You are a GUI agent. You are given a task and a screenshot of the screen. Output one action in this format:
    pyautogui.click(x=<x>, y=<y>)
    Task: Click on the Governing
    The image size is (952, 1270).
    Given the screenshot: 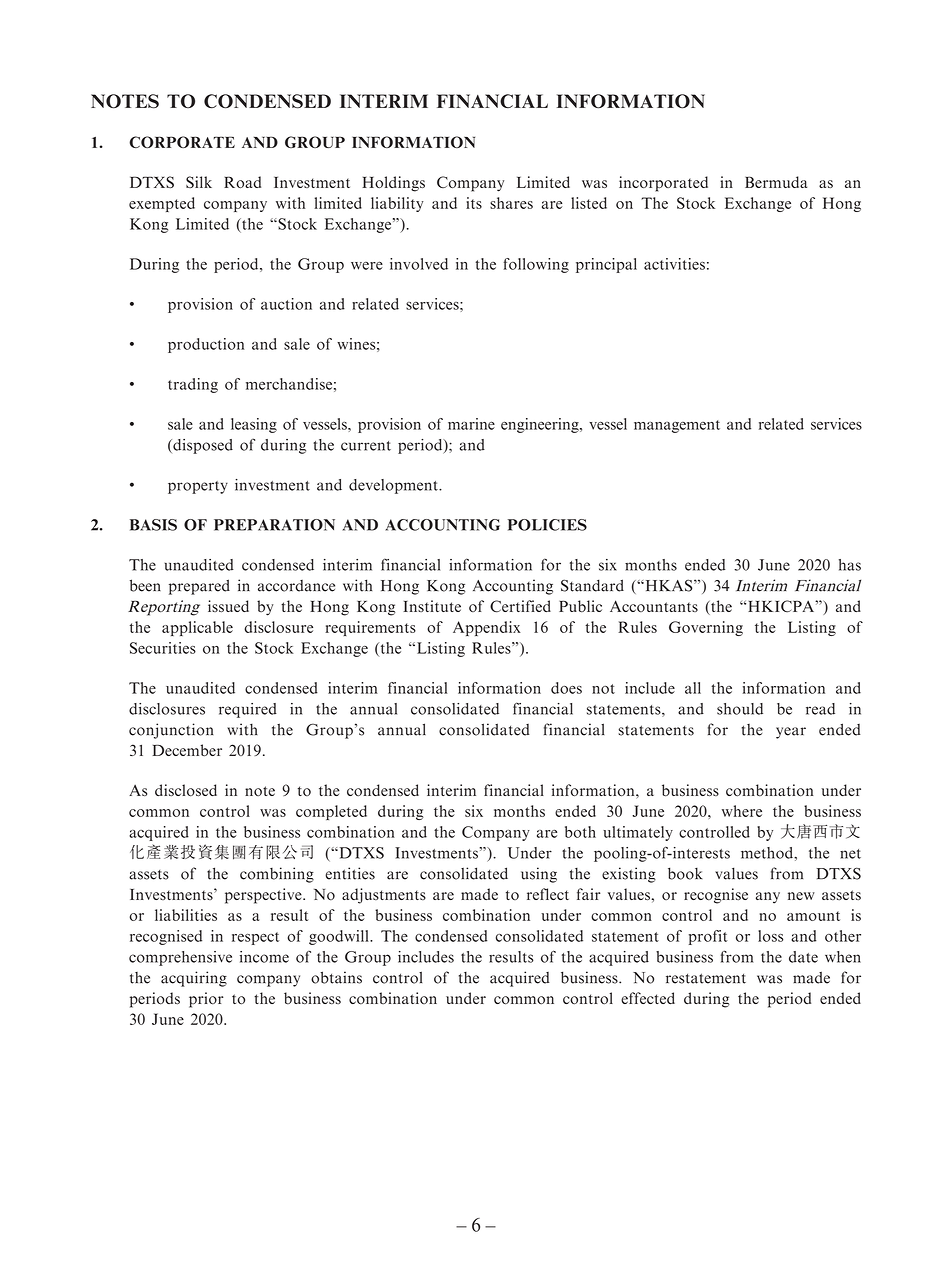 What is the action you would take?
    pyautogui.click(x=706, y=628)
